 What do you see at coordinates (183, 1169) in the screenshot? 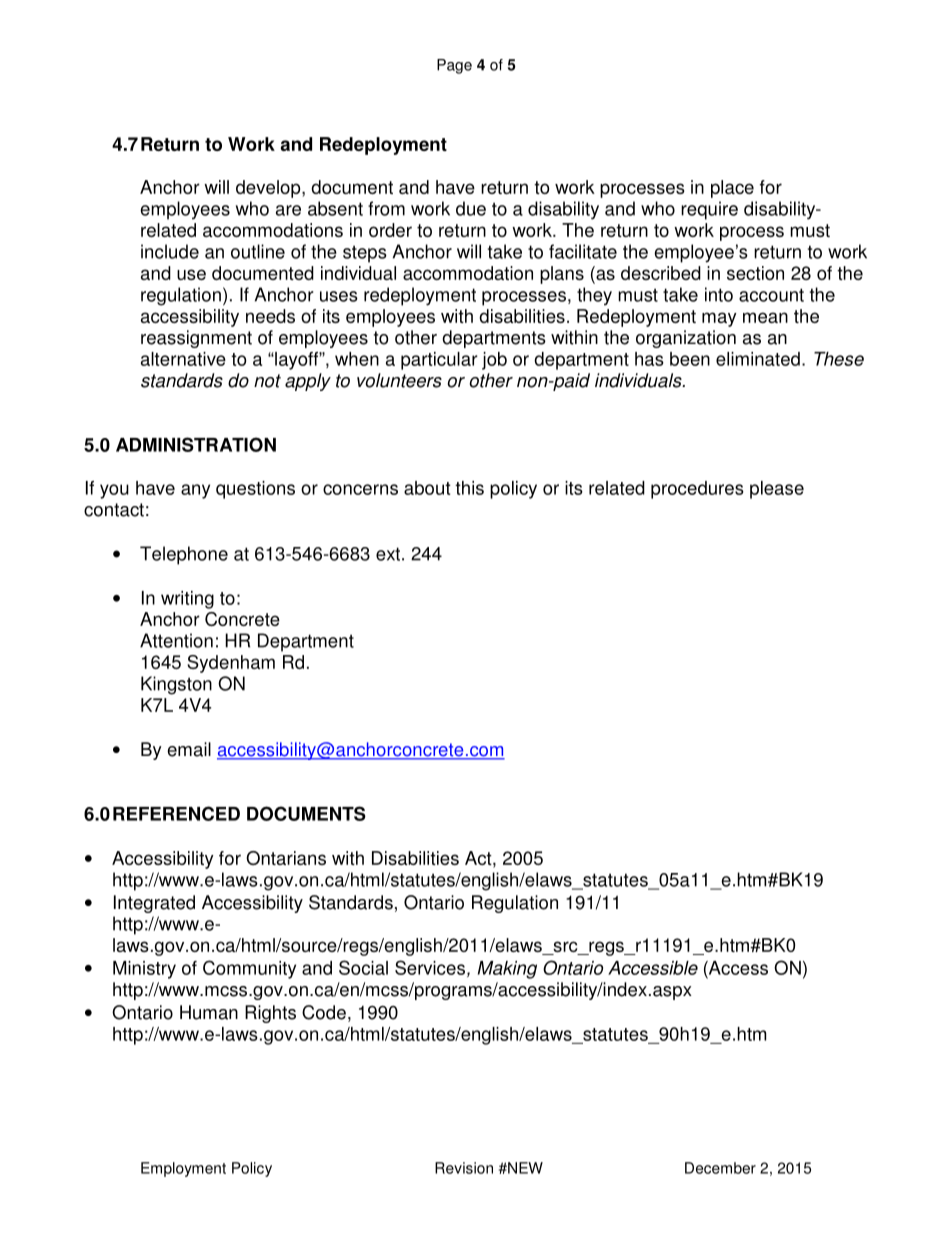
I see `Employment` at bounding box center [183, 1169].
